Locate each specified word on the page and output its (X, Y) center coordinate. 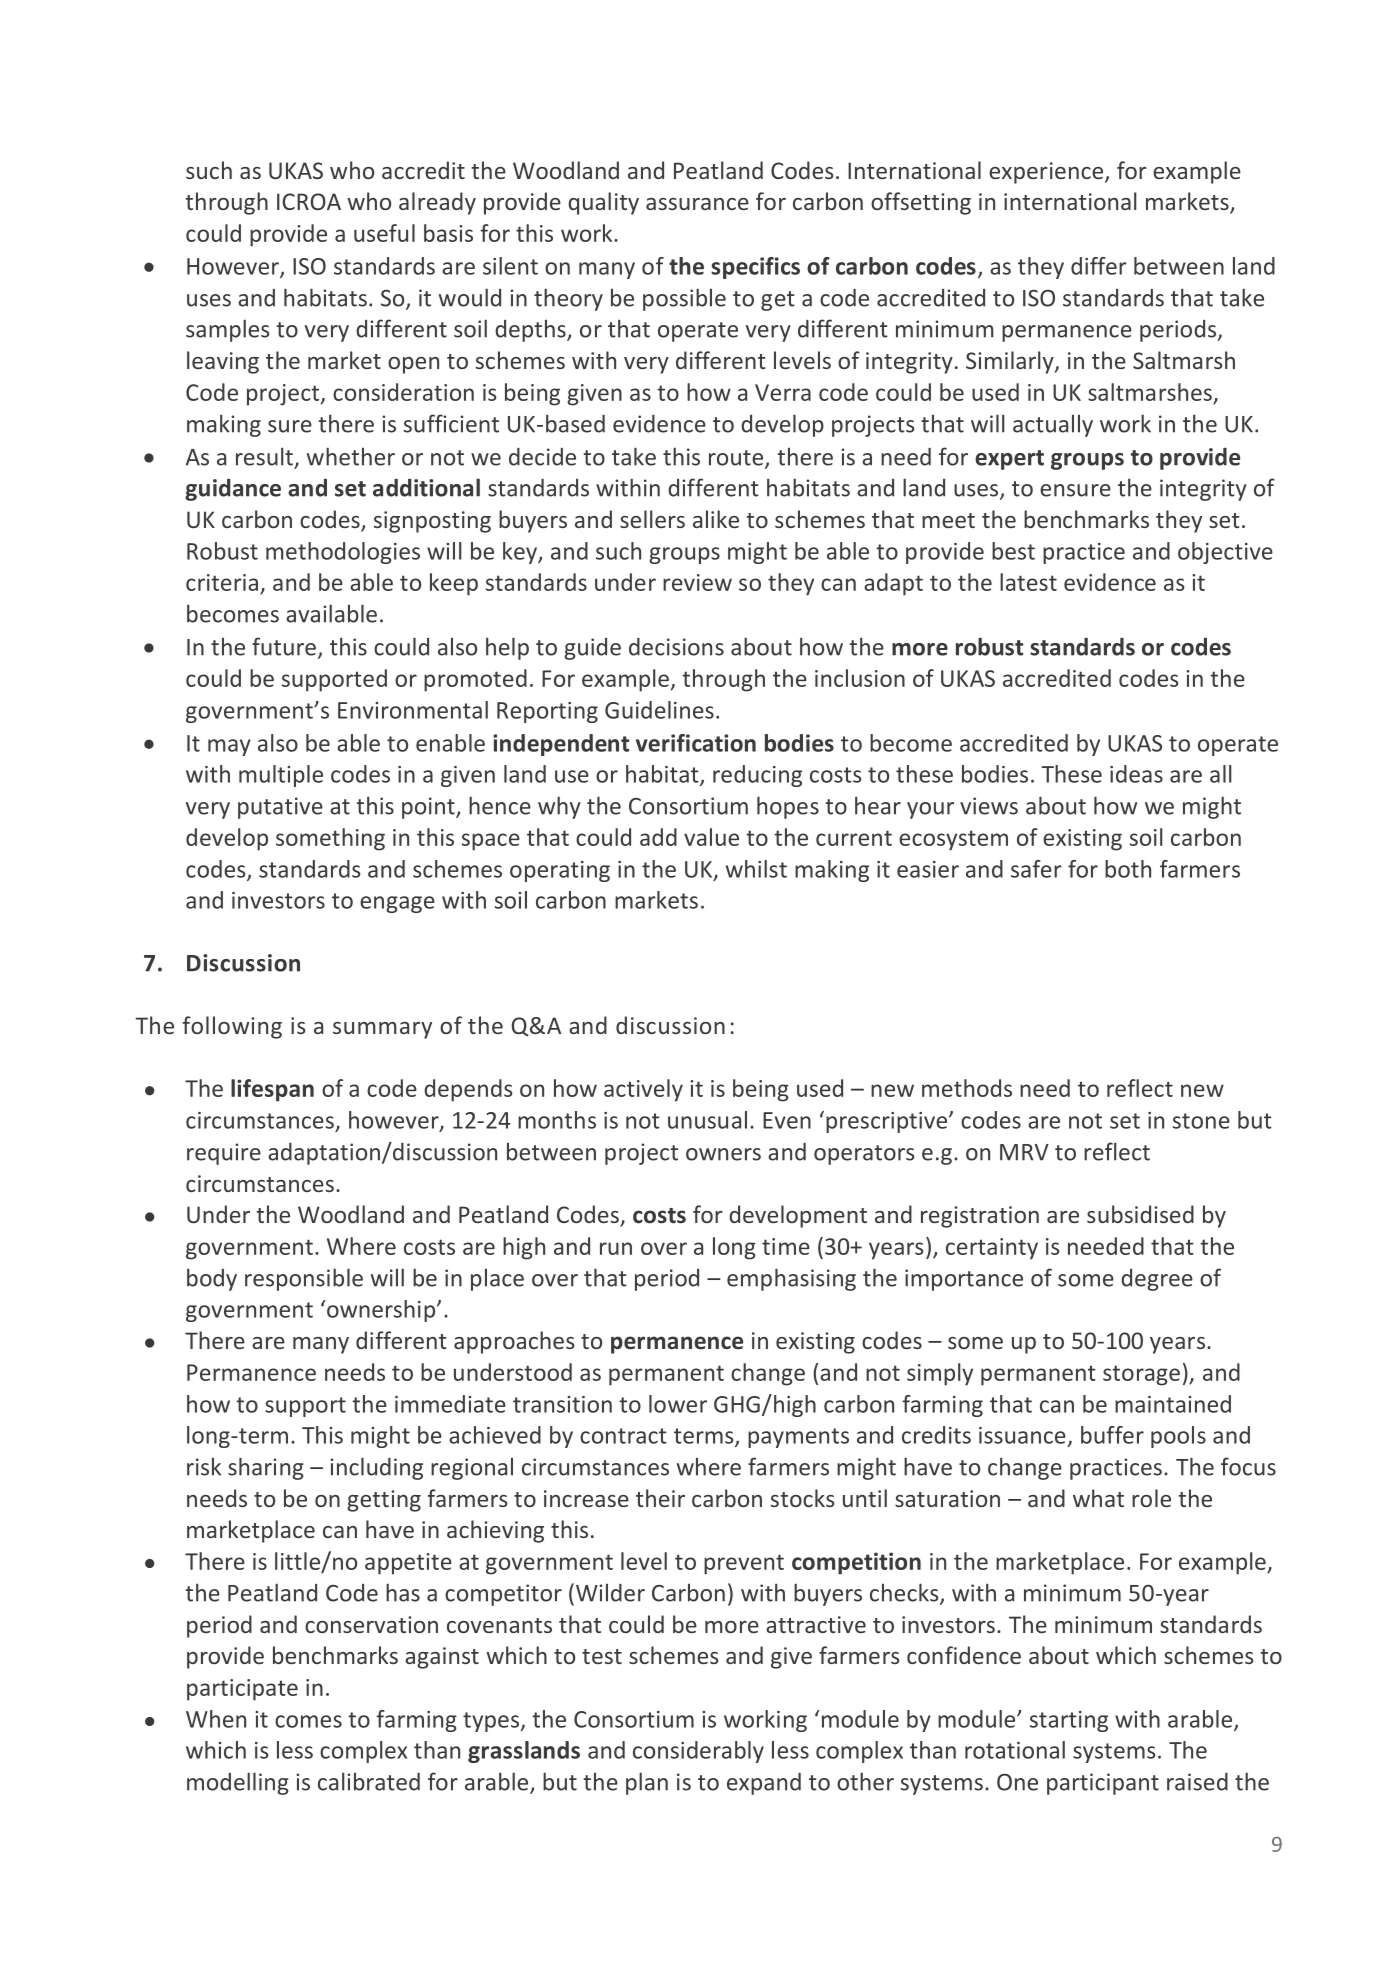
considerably (698, 1752)
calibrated (369, 1781)
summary (382, 1030)
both (1128, 869)
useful (384, 233)
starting (1069, 1721)
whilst (756, 869)
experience (1047, 173)
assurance (697, 204)
